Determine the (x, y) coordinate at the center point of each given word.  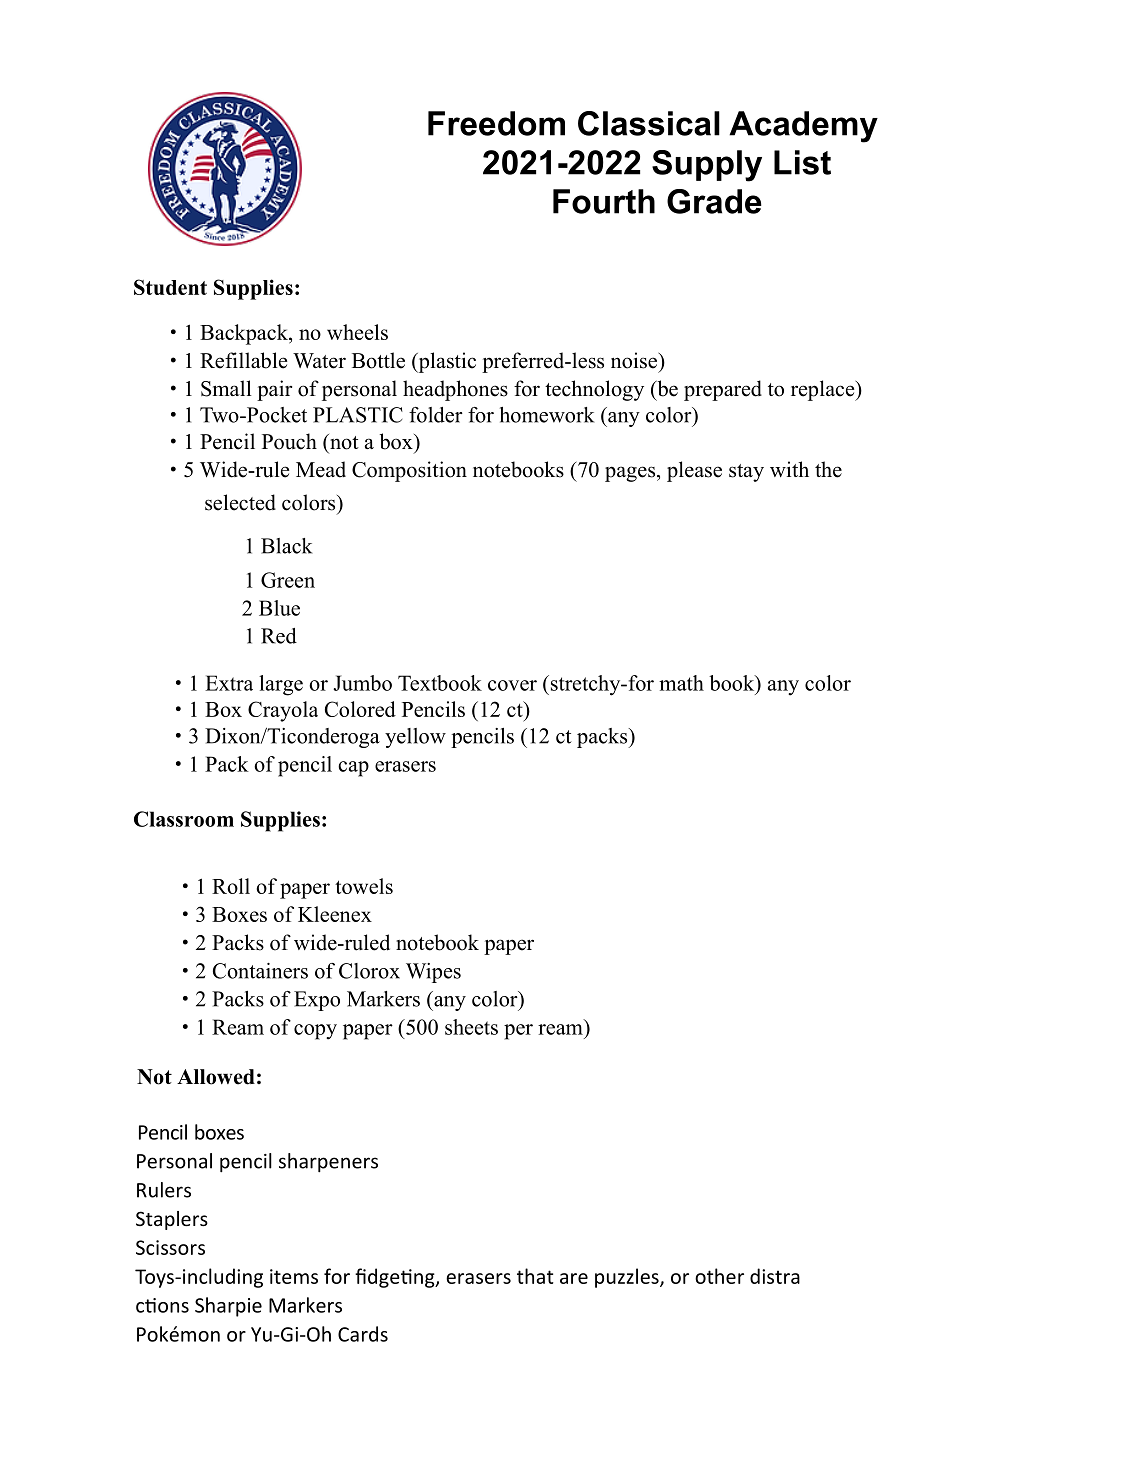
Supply (707, 166)
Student (170, 287)
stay (746, 473)
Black (287, 546)
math (681, 683)
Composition (409, 471)
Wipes (433, 973)
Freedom (496, 123)
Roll (231, 886)
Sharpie (228, 1307)
